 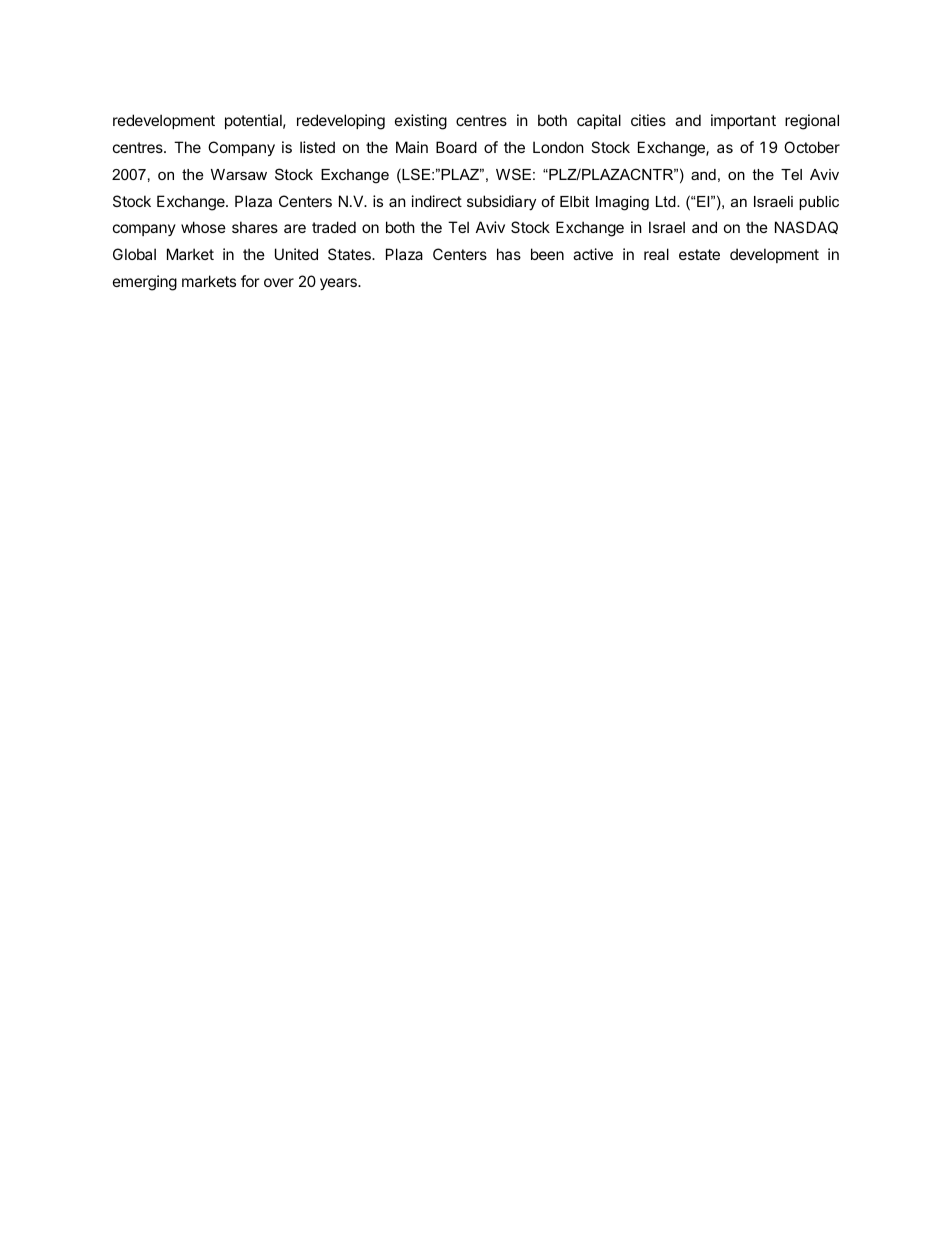 What do you see at coordinates (812, 147) in the image?
I see `October` at bounding box center [812, 147].
